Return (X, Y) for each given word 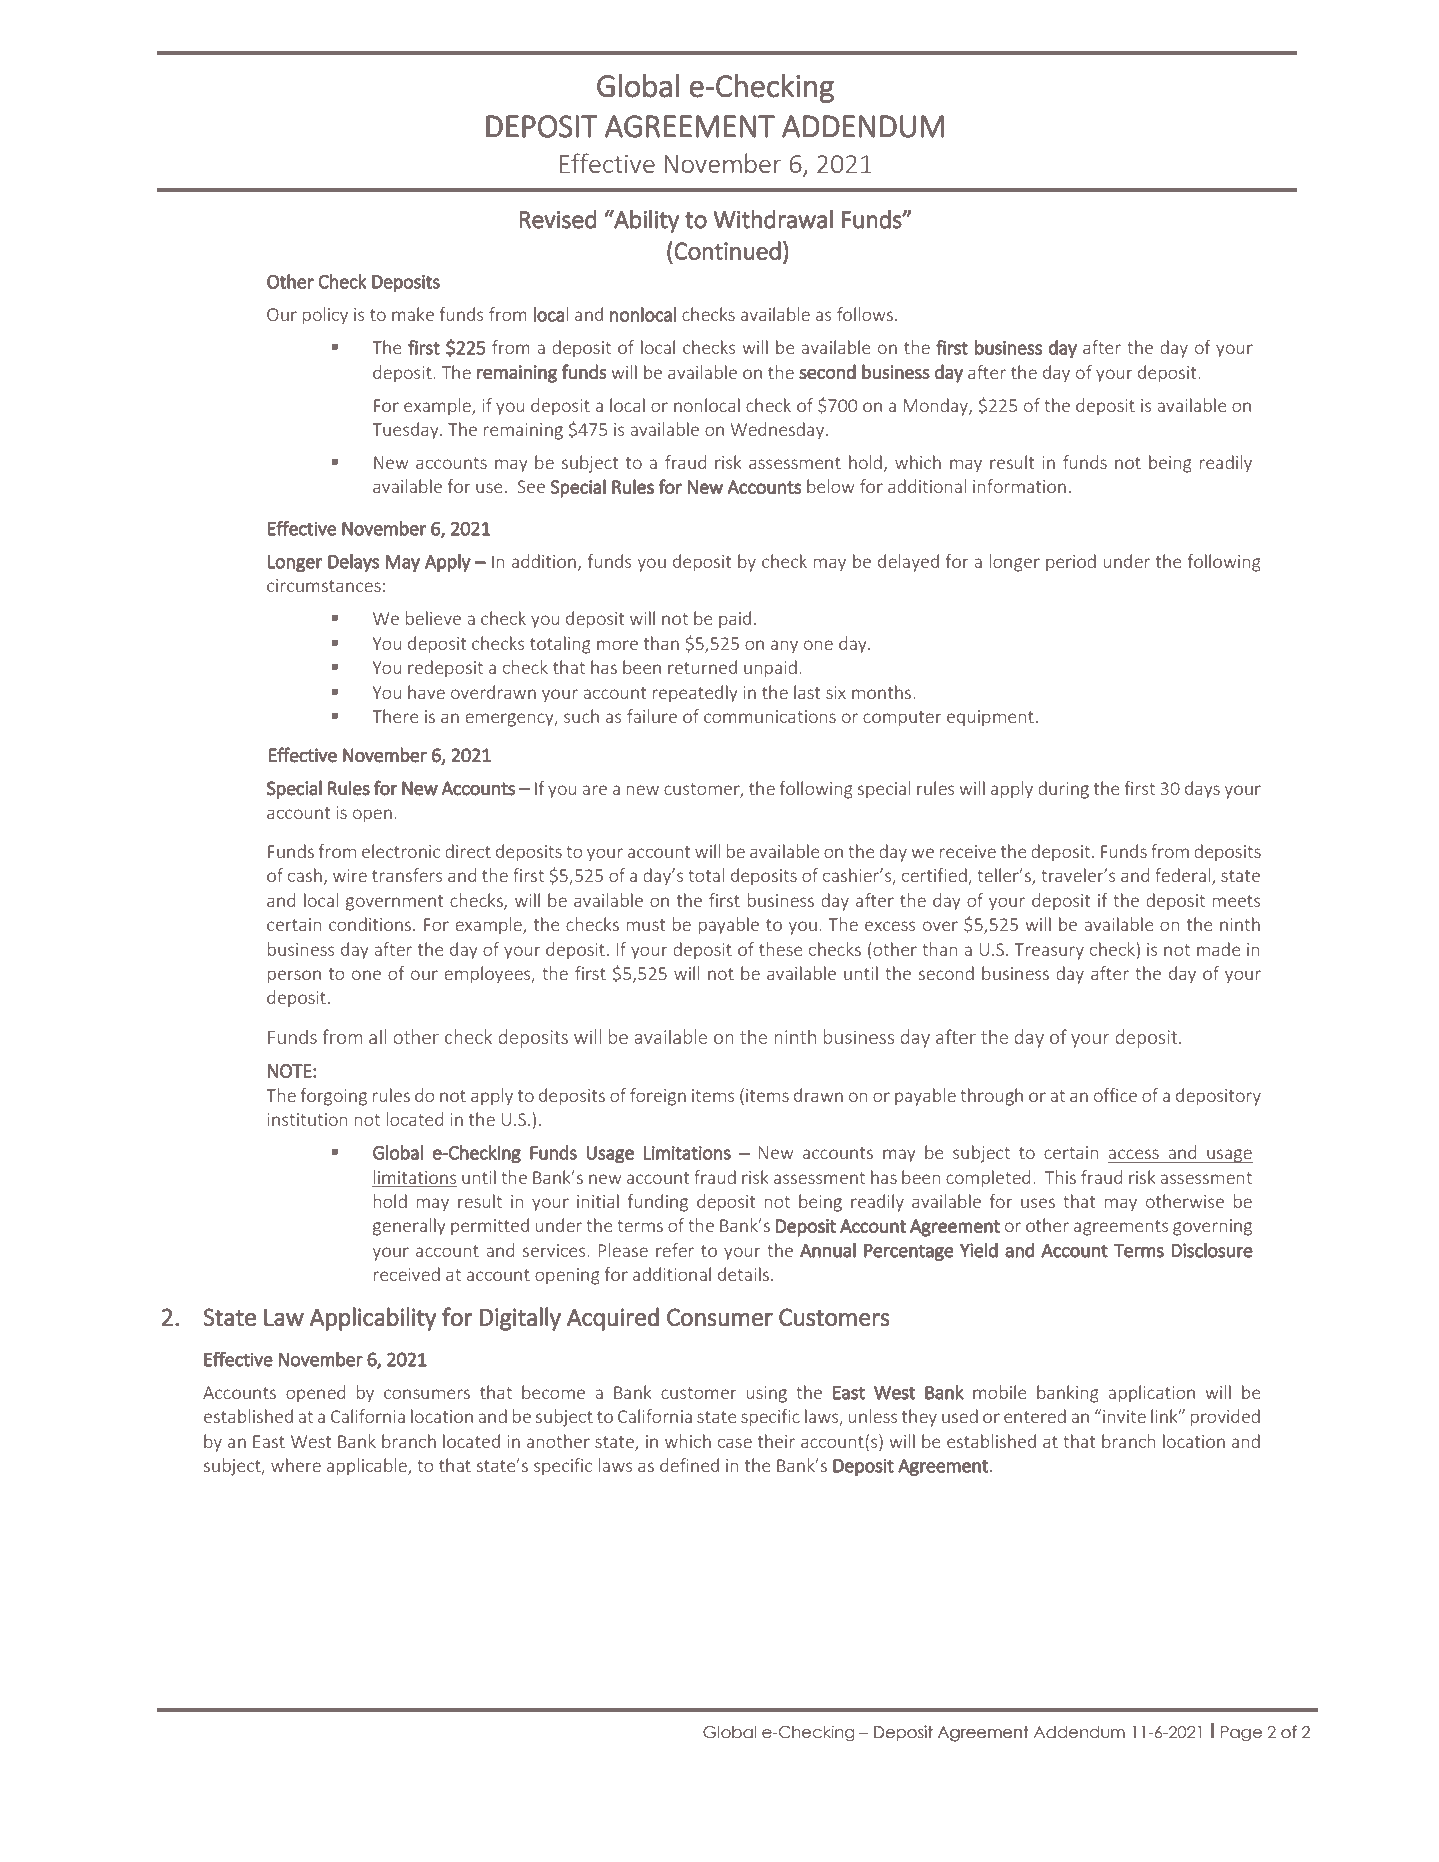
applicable (368, 1467)
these (781, 949)
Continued (727, 250)
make (413, 314)
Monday (936, 407)
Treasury (1049, 951)
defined (689, 1465)
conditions (370, 924)
